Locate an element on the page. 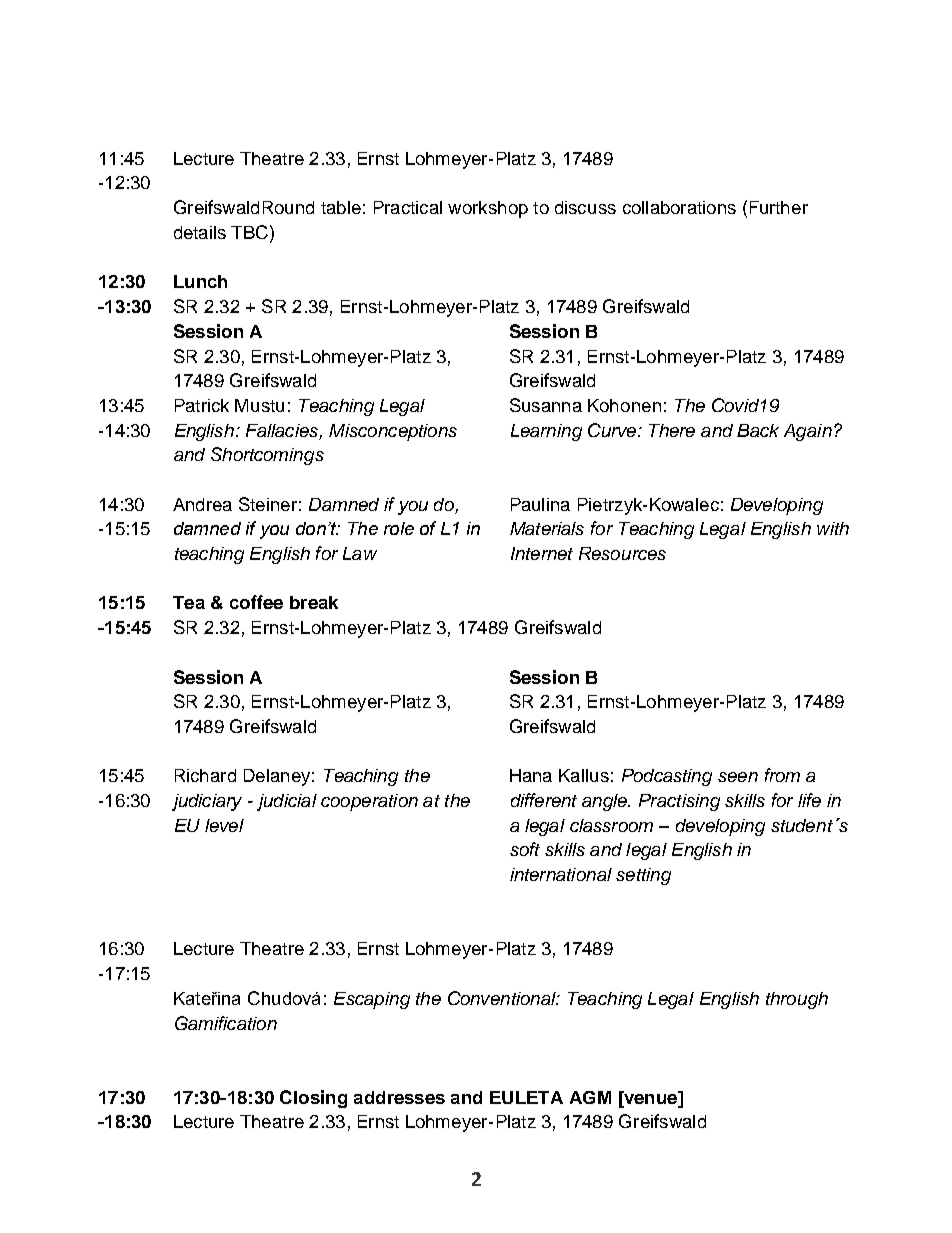 Image resolution: width=952 pixels, height=1233 pixels. table is located at coordinates (341, 207).
